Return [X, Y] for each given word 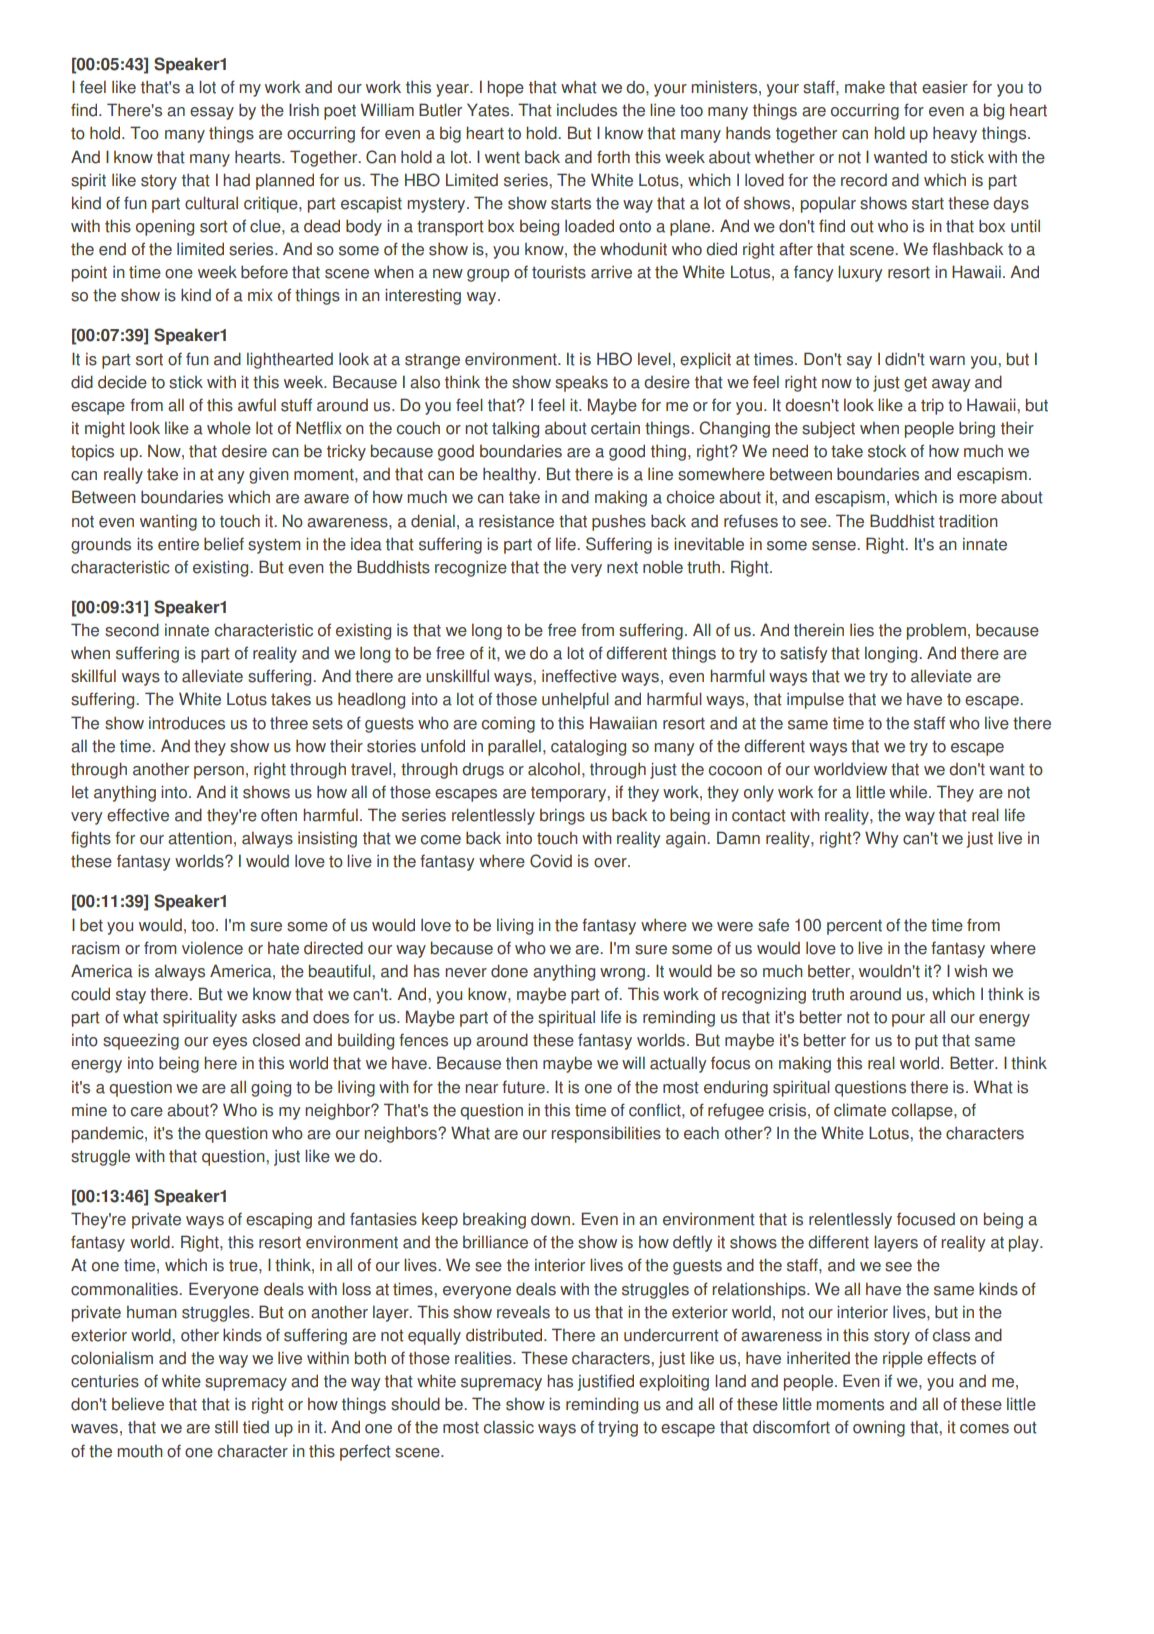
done [509, 971]
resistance [516, 521]
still [226, 1427]
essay [212, 113]
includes [587, 110]
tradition [968, 521]
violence [212, 948]
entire [178, 544]
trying [618, 1428]
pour [908, 1020]
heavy [955, 135]
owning [879, 1429]
